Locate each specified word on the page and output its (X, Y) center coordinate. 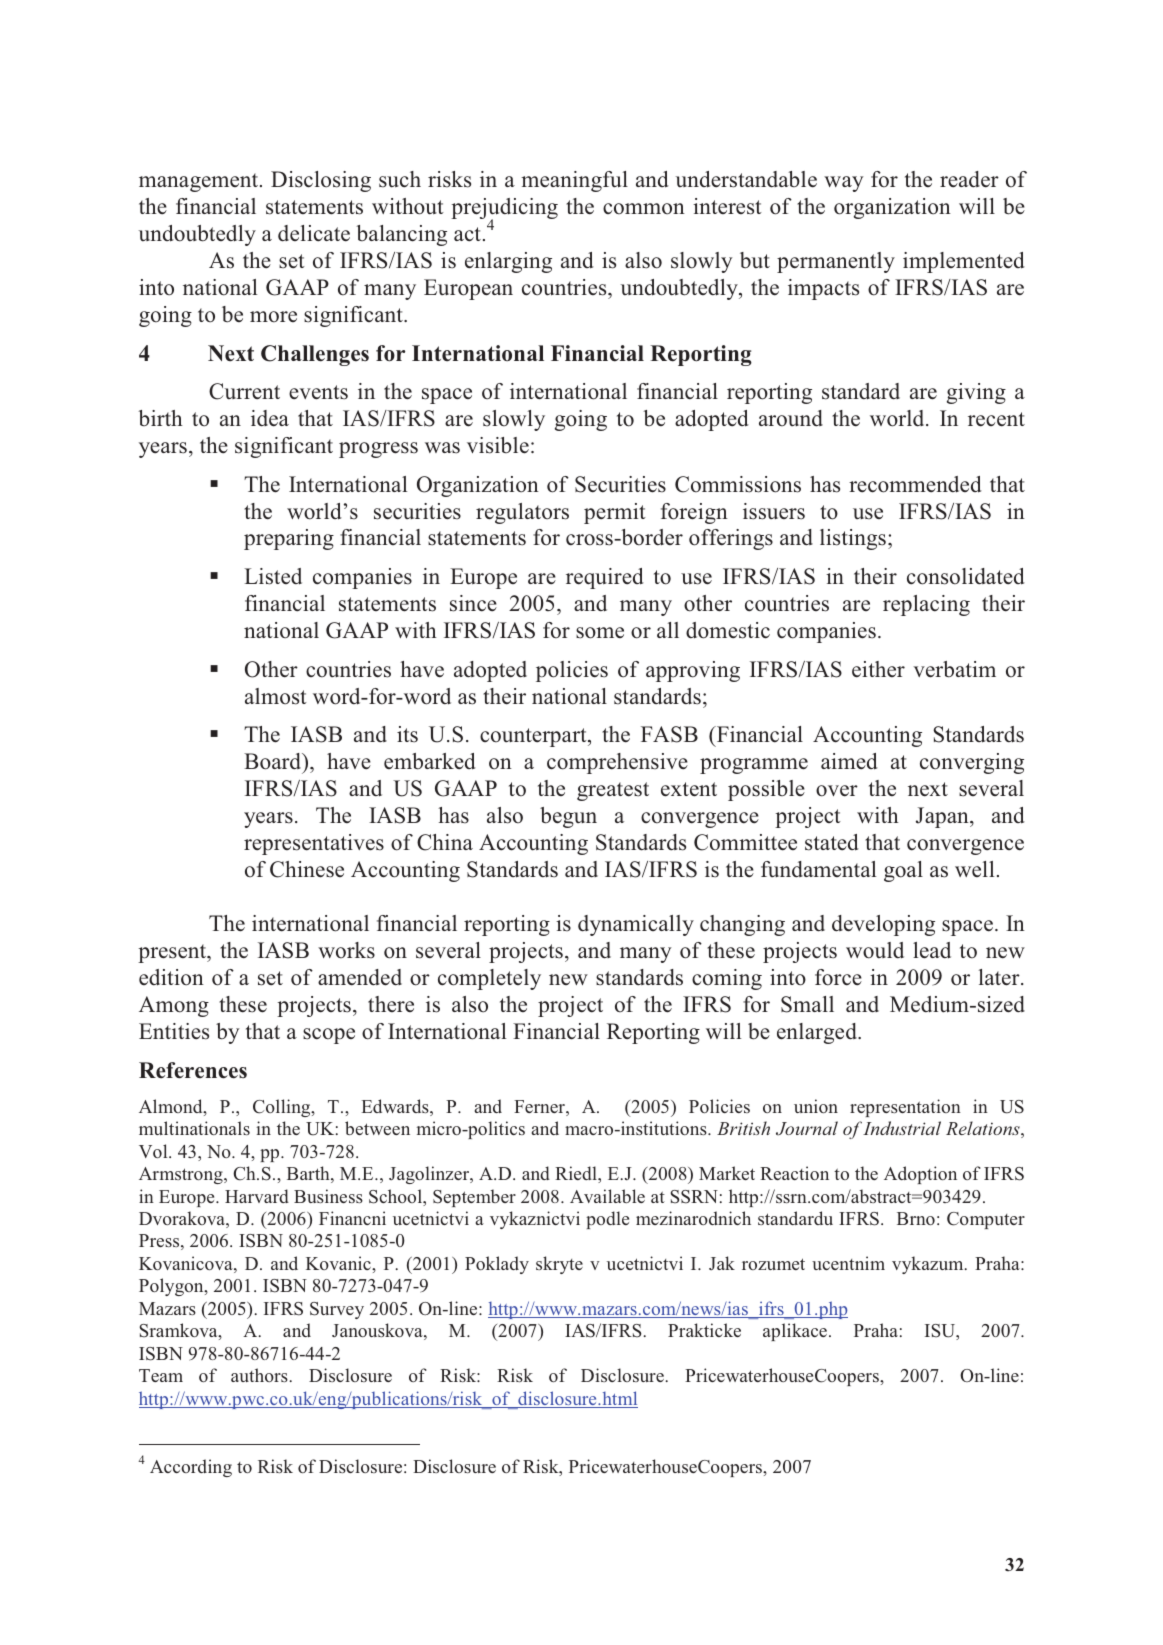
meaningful (574, 181)
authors (260, 1375)
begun (568, 817)
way (844, 184)
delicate (314, 233)
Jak (722, 1263)
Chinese (307, 869)
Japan (943, 817)
